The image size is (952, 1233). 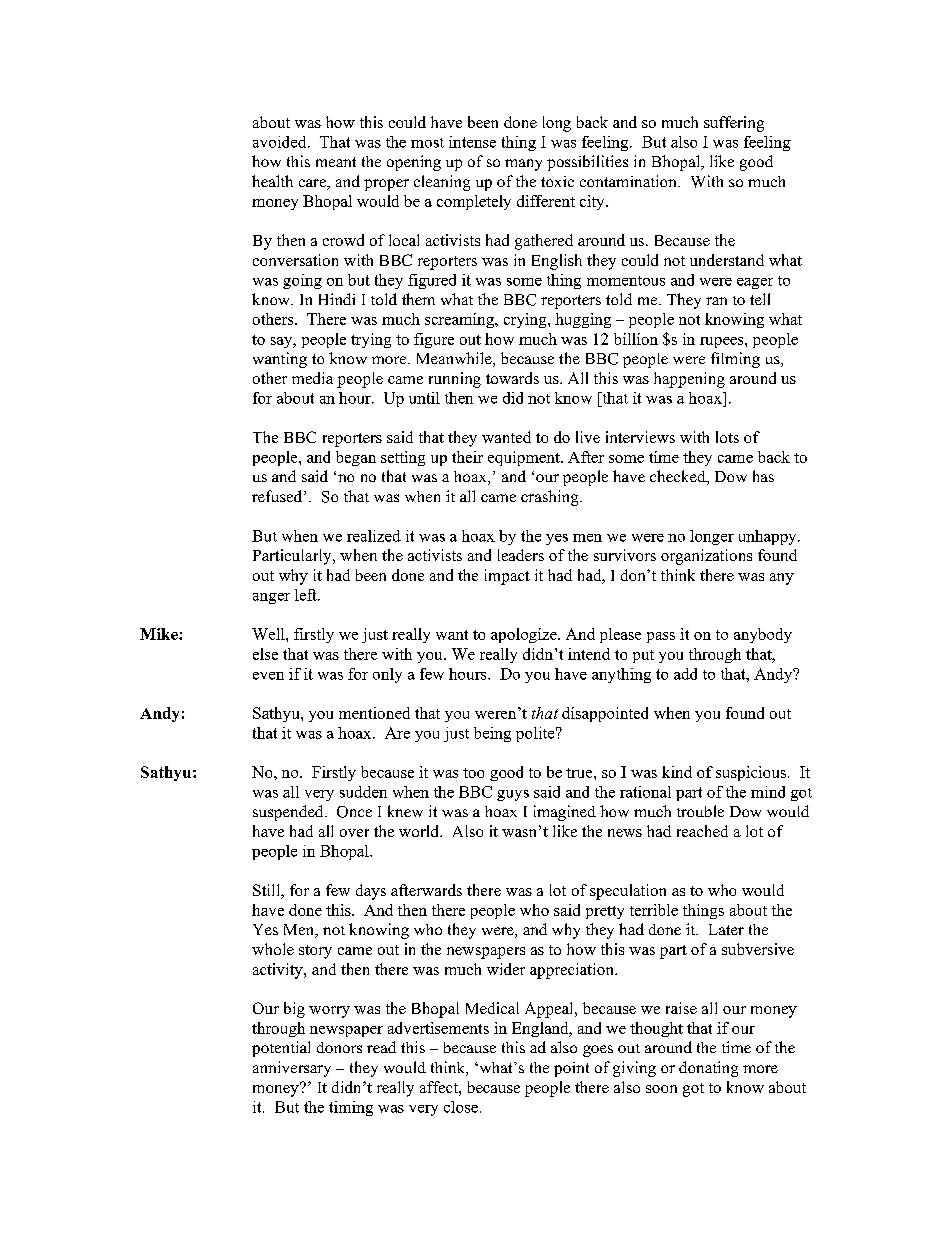 What do you see at coordinates (292, 1069) in the document?
I see `anniversary` at bounding box center [292, 1069].
